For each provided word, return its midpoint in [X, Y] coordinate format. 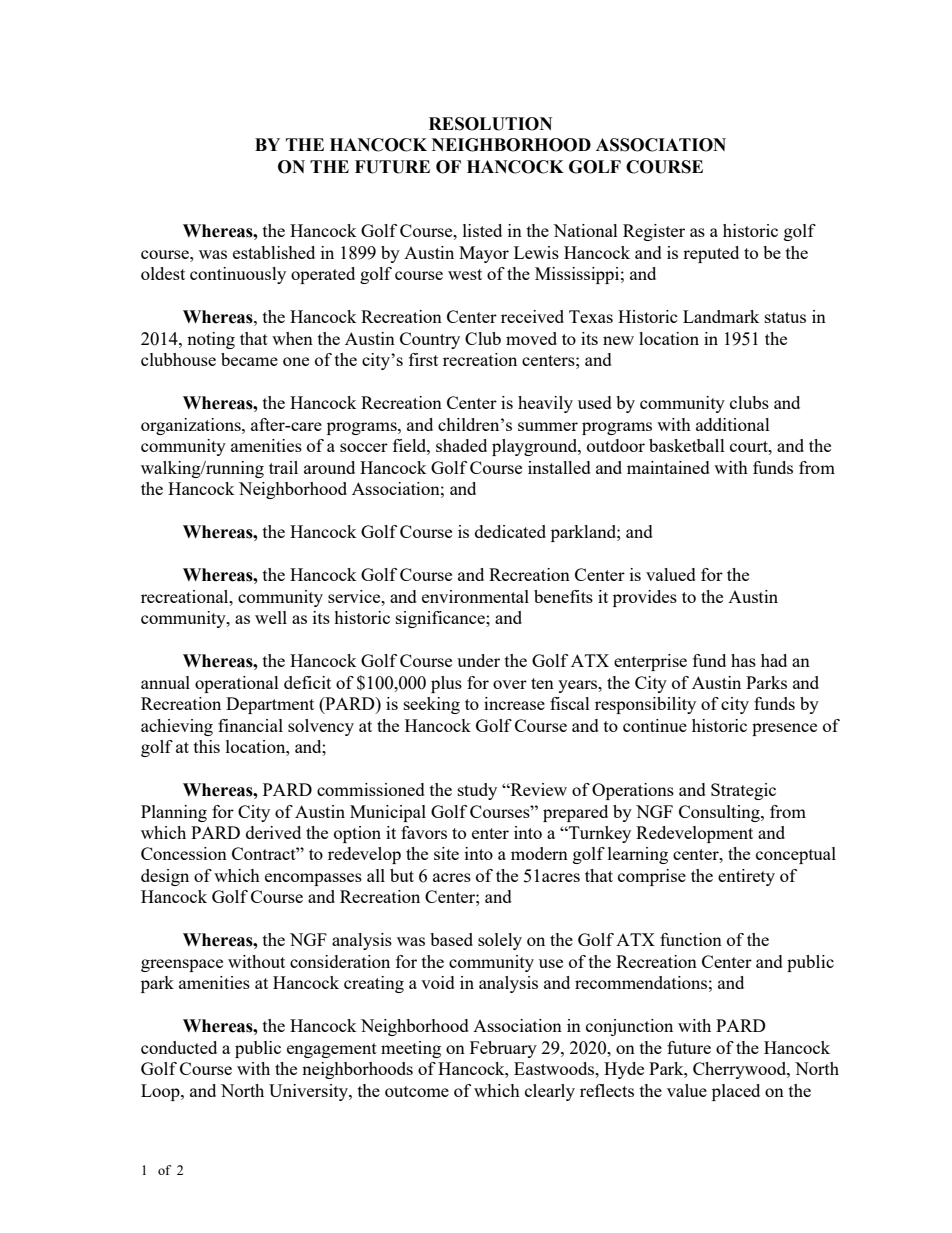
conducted [179, 1047]
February [503, 1049]
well [271, 617]
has [743, 660]
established [274, 252]
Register [654, 232]
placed [736, 1092]
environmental [475, 596]
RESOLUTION [490, 124]
